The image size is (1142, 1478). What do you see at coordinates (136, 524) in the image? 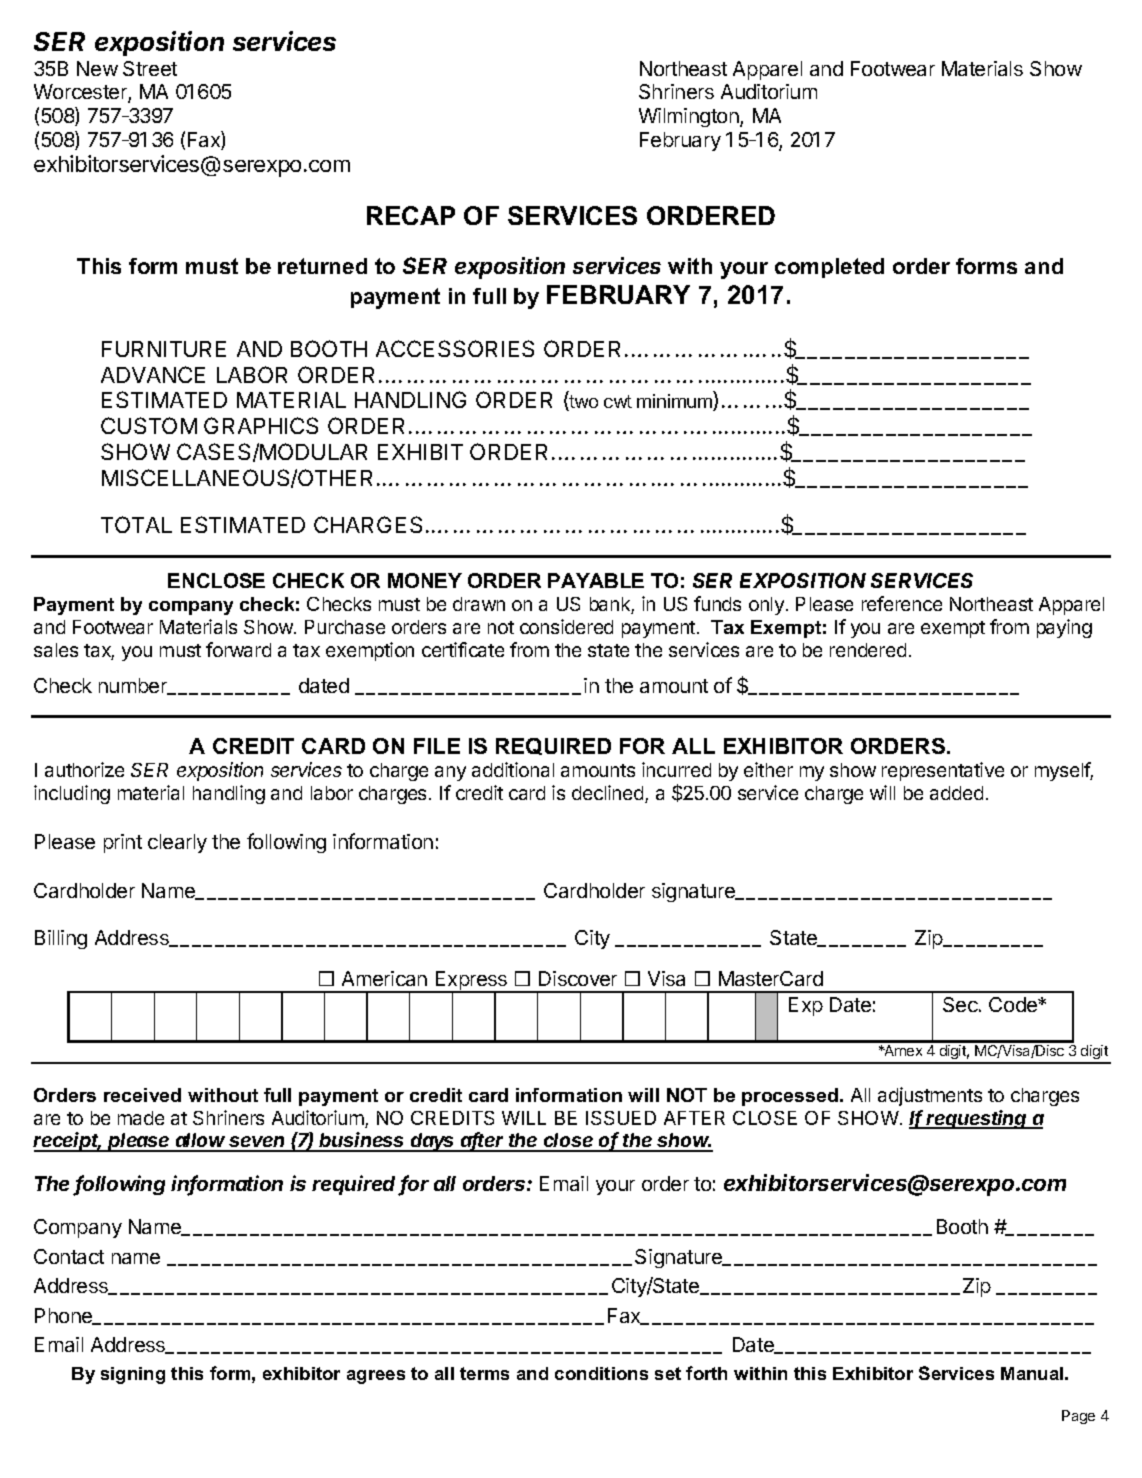
I see `TOTAL` at bounding box center [136, 524].
